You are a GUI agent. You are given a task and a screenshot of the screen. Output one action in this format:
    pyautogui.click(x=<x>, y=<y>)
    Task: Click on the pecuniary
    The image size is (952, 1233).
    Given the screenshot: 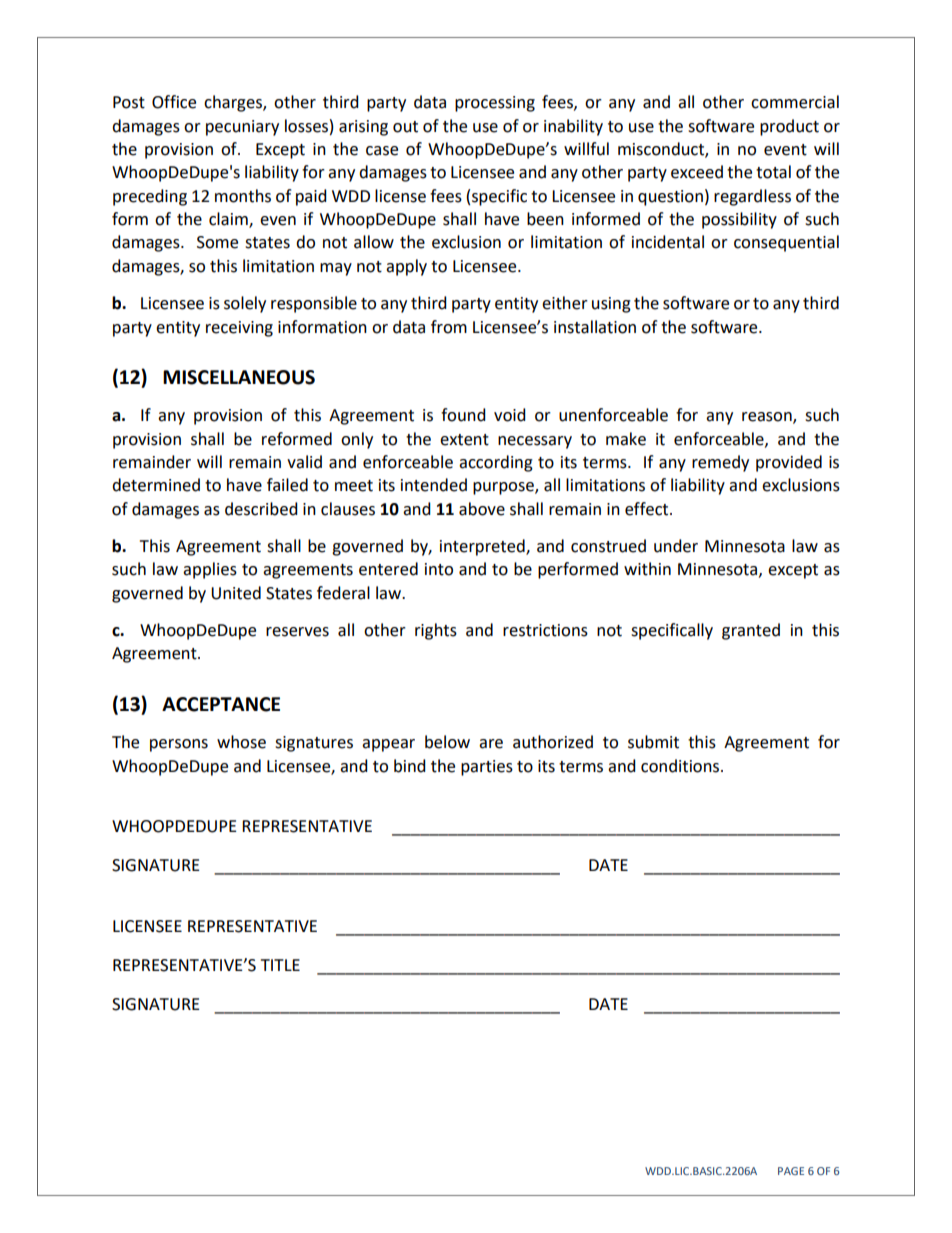 What is the action you would take?
    pyautogui.click(x=242, y=128)
